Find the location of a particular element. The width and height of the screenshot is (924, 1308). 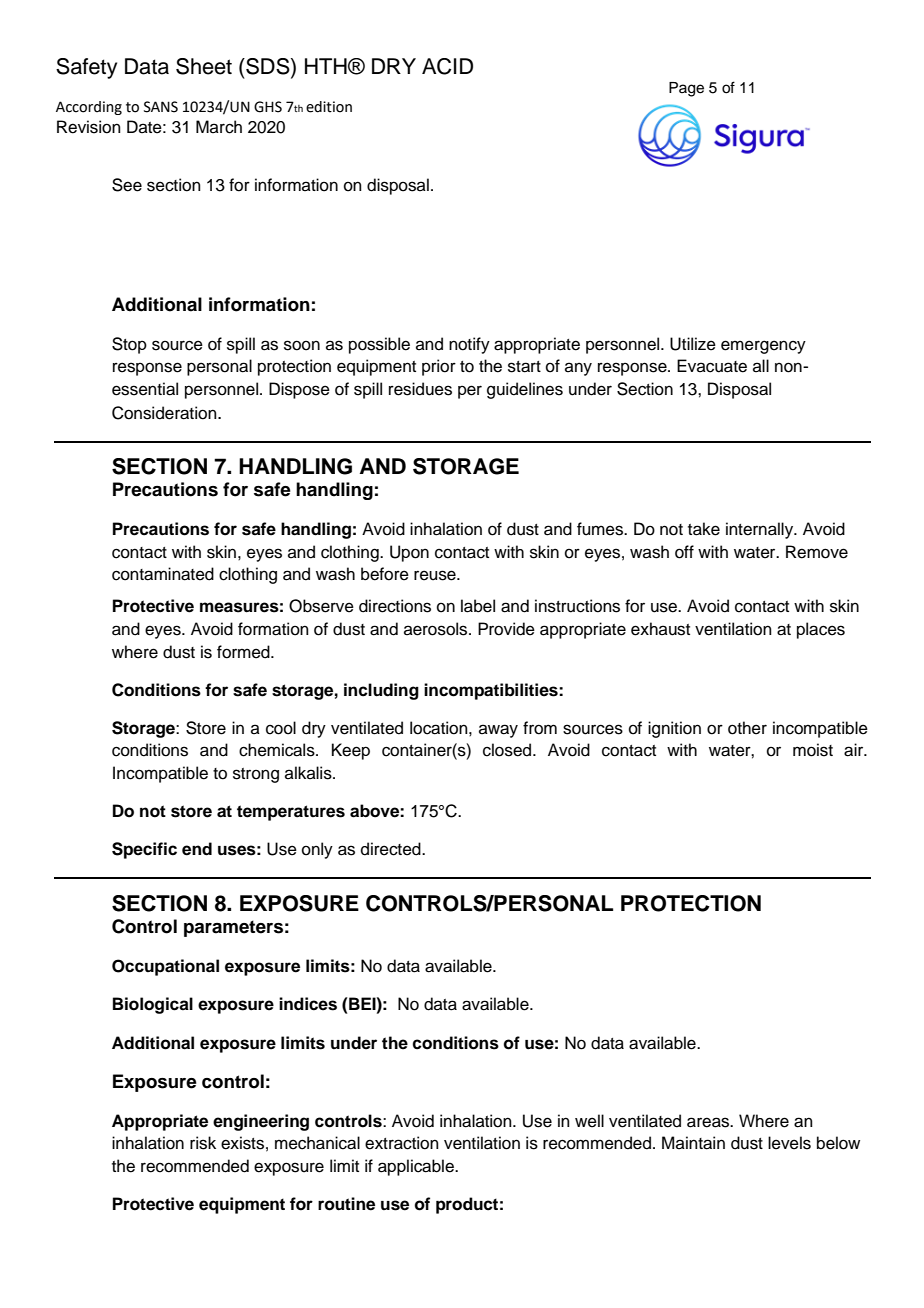

emergency is located at coordinates (763, 347).
